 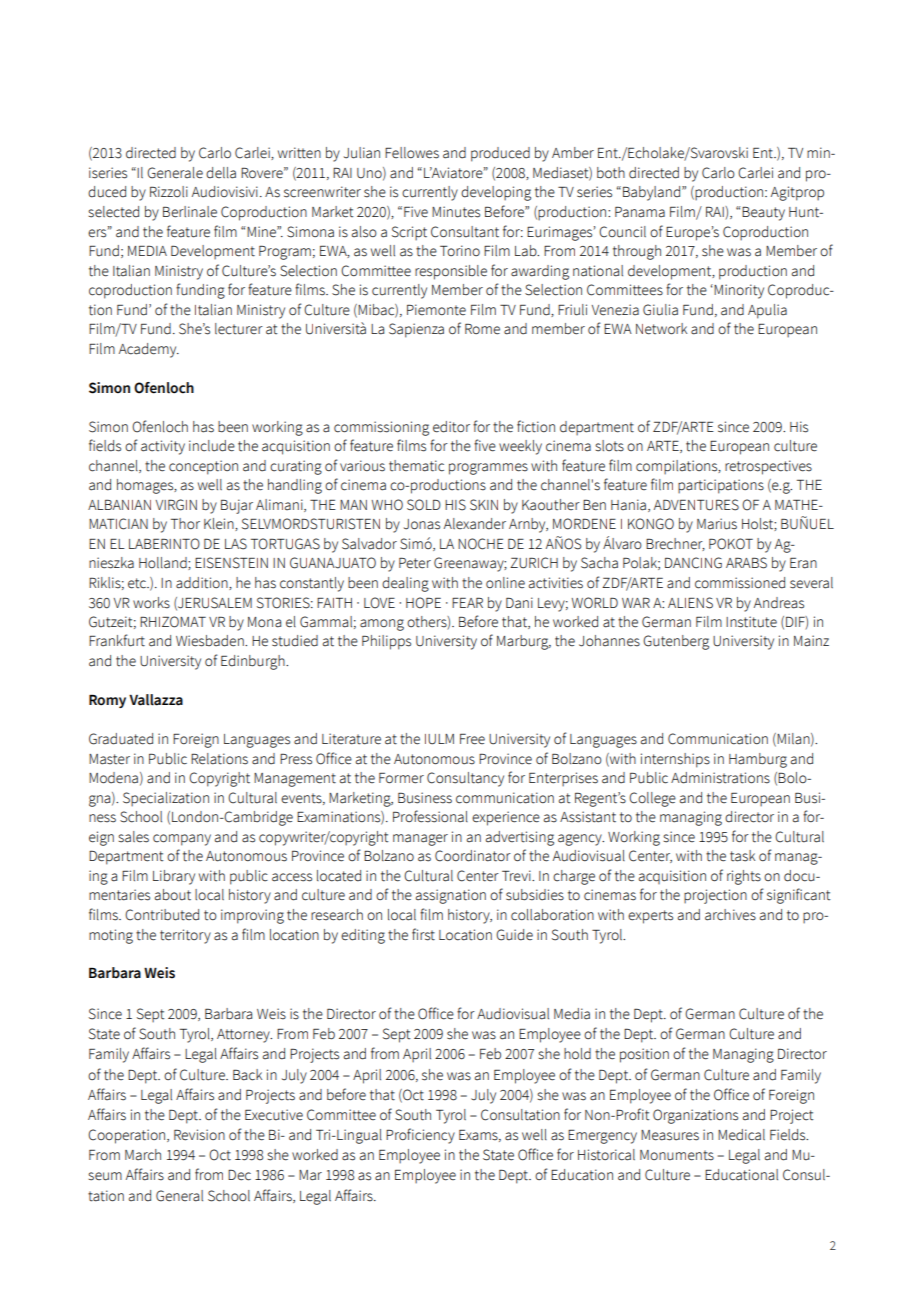 What do you see at coordinates (176, 505) in the screenshot?
I see `VIRGIN` at bounding box center [176, 505].
